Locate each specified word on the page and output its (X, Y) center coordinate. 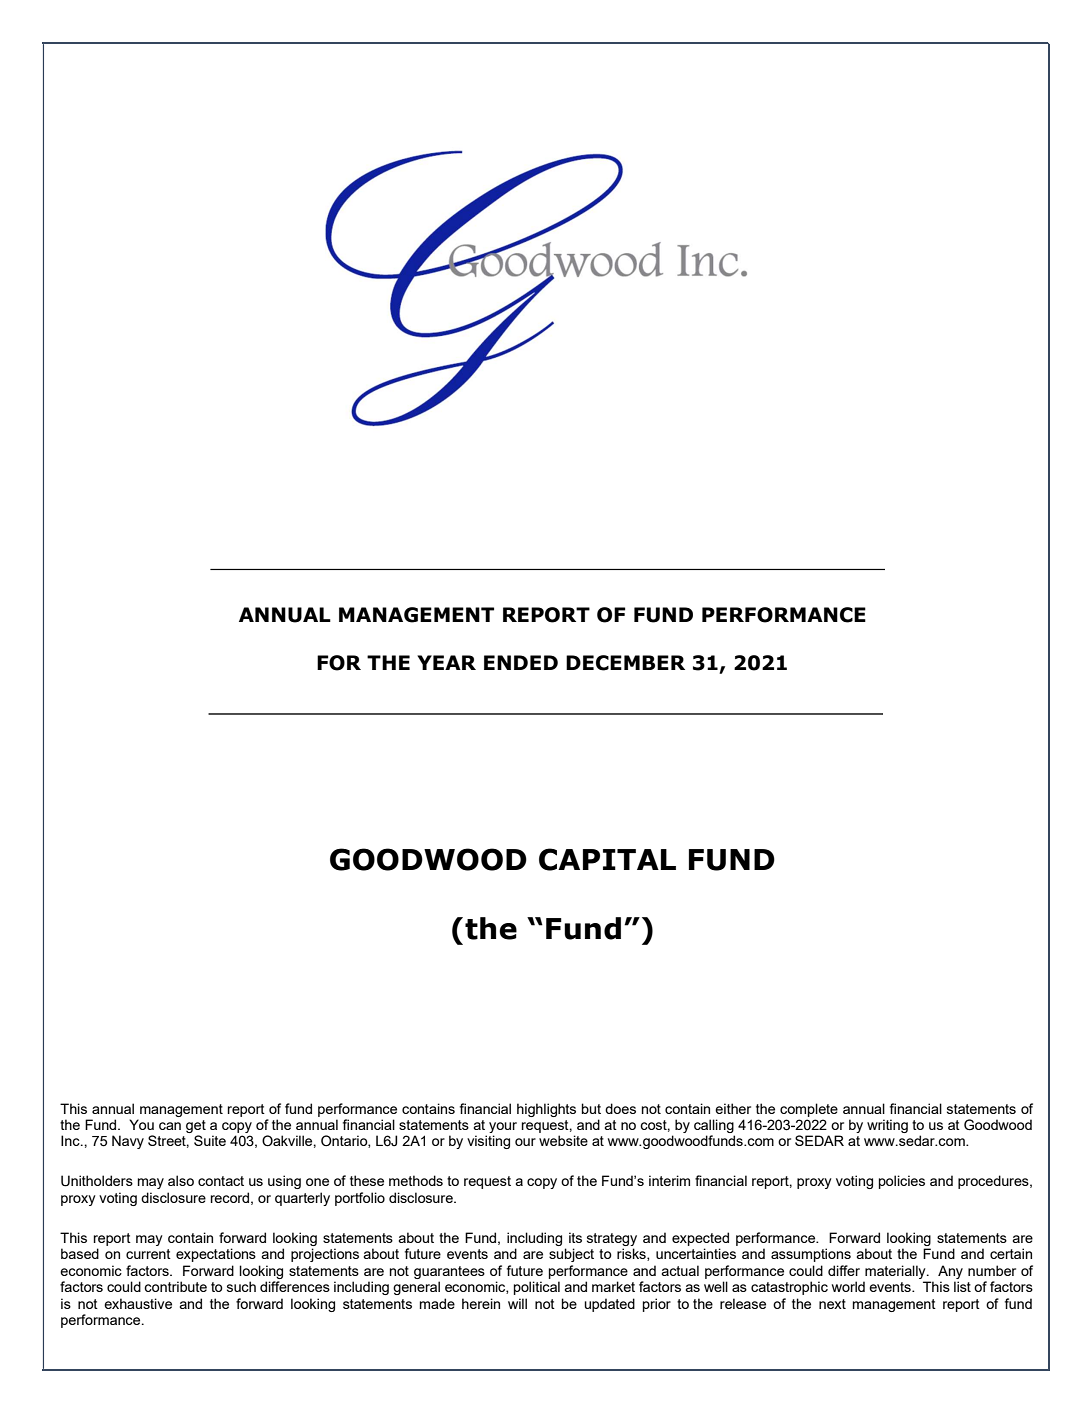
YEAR (446, 662)
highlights (546, 1110)
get (196, 1126)
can (170, 1126)
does (620, 1108)
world (848, 1286)
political (537, 1288)
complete (809, 1110)
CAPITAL (607, 859)
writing (887, 1126)
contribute (175, 1286)
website (563, 1140)
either (733, 1108)
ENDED (521, 662)
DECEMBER (625, 663)
